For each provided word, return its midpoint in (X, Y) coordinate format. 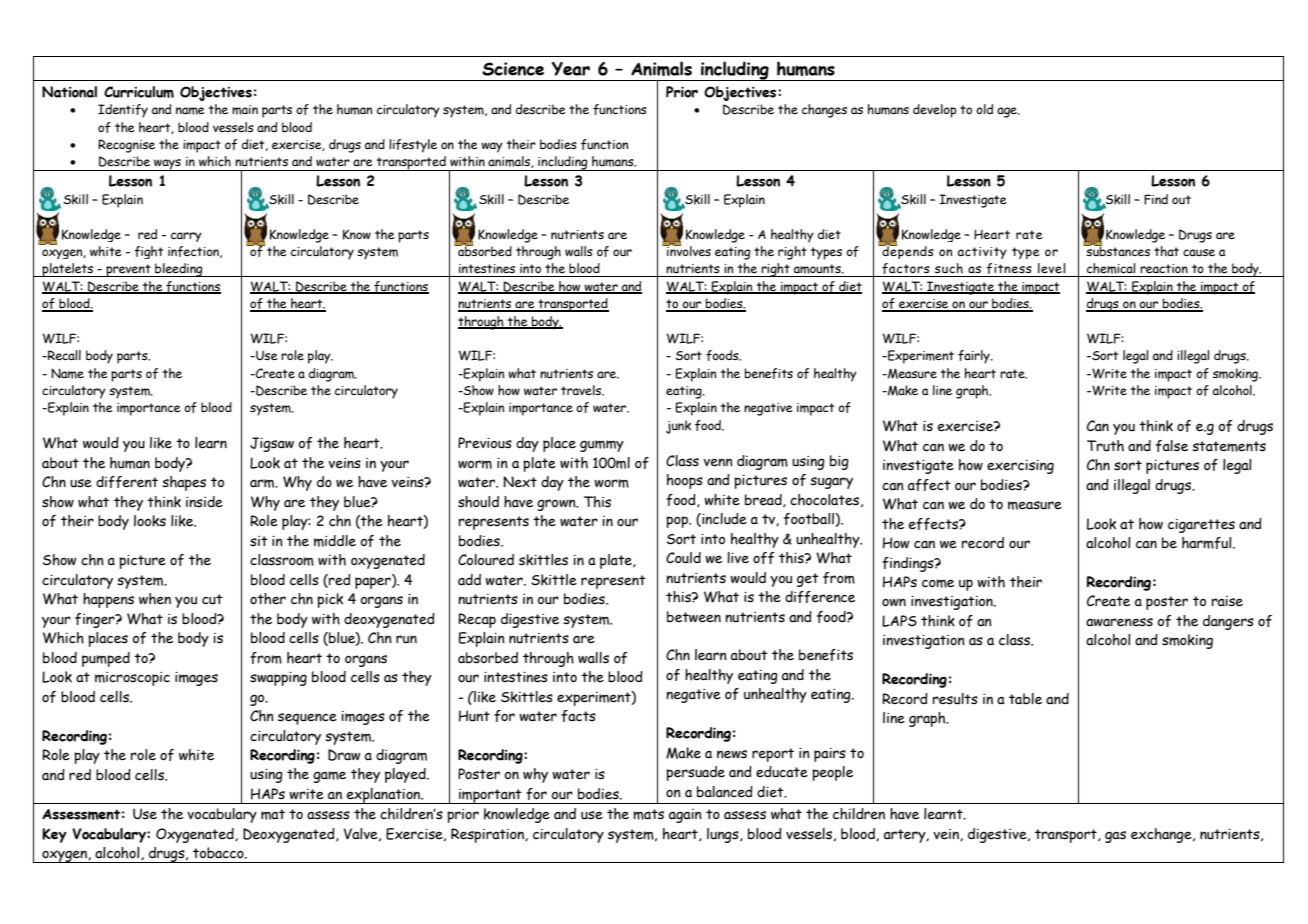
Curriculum (139, 92)
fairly (975, 357)
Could (683, 557)
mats (648, 814)
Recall (63, 355)
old (984, 109)
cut (212, 599)
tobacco (219, 853)
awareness (1119, 622)
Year (571, 69)
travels (582, 390)
